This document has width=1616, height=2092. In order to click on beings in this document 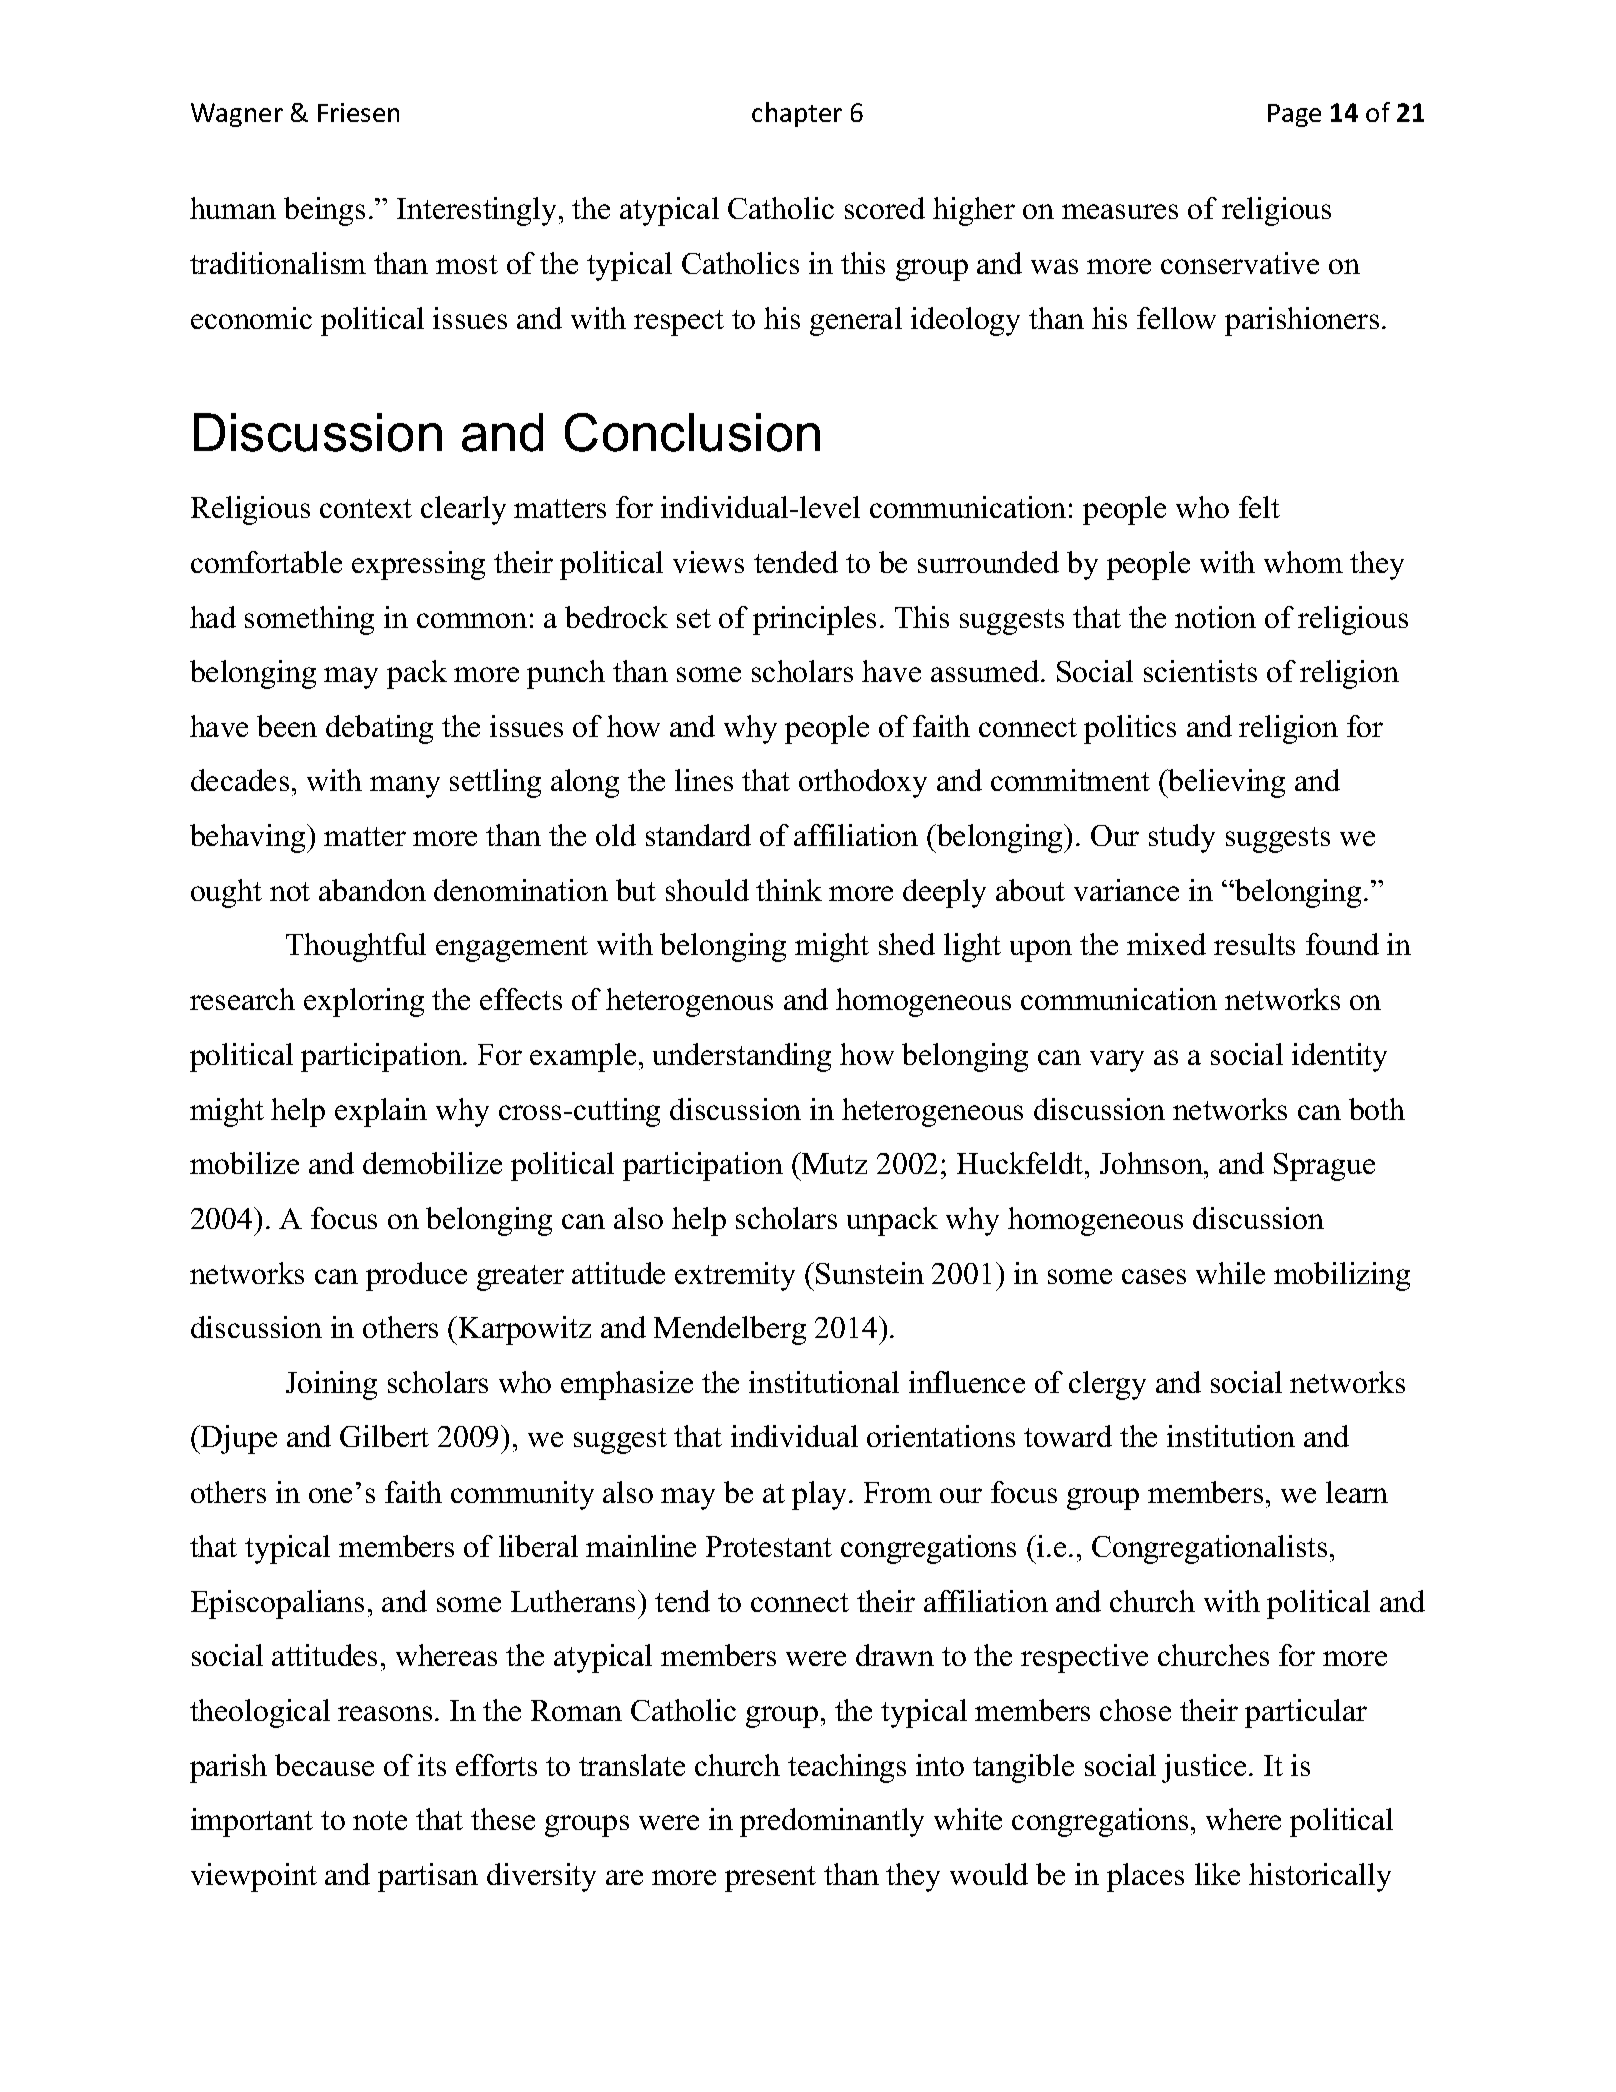, I will do `click(324, 211)`.
